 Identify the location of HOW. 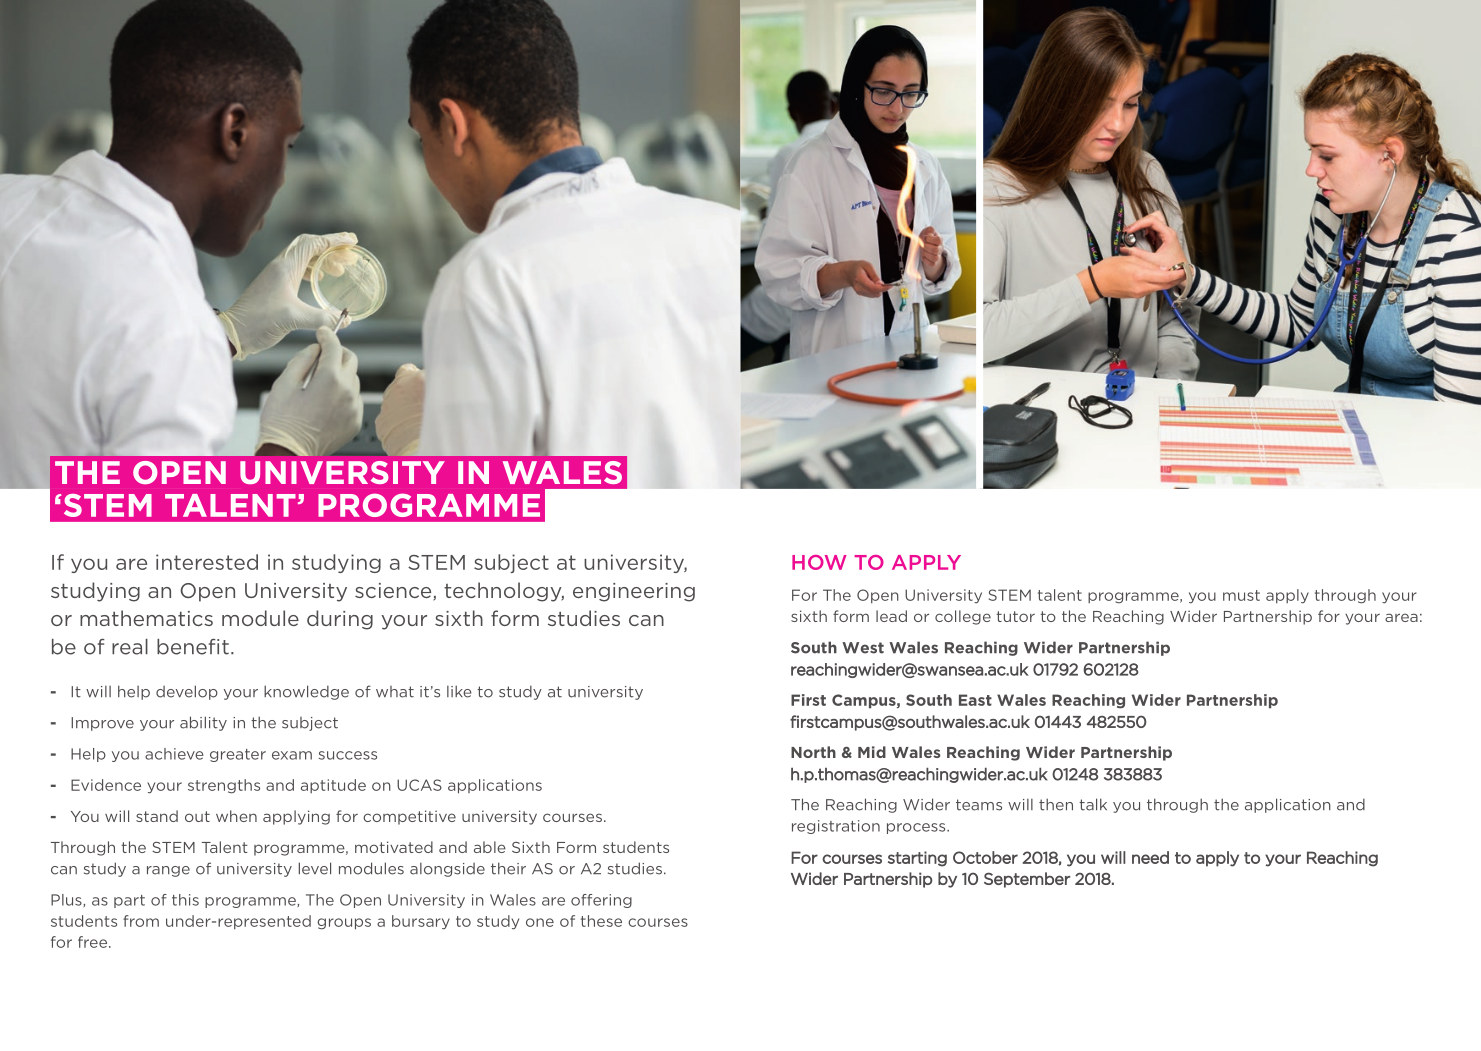
(819, 562).
